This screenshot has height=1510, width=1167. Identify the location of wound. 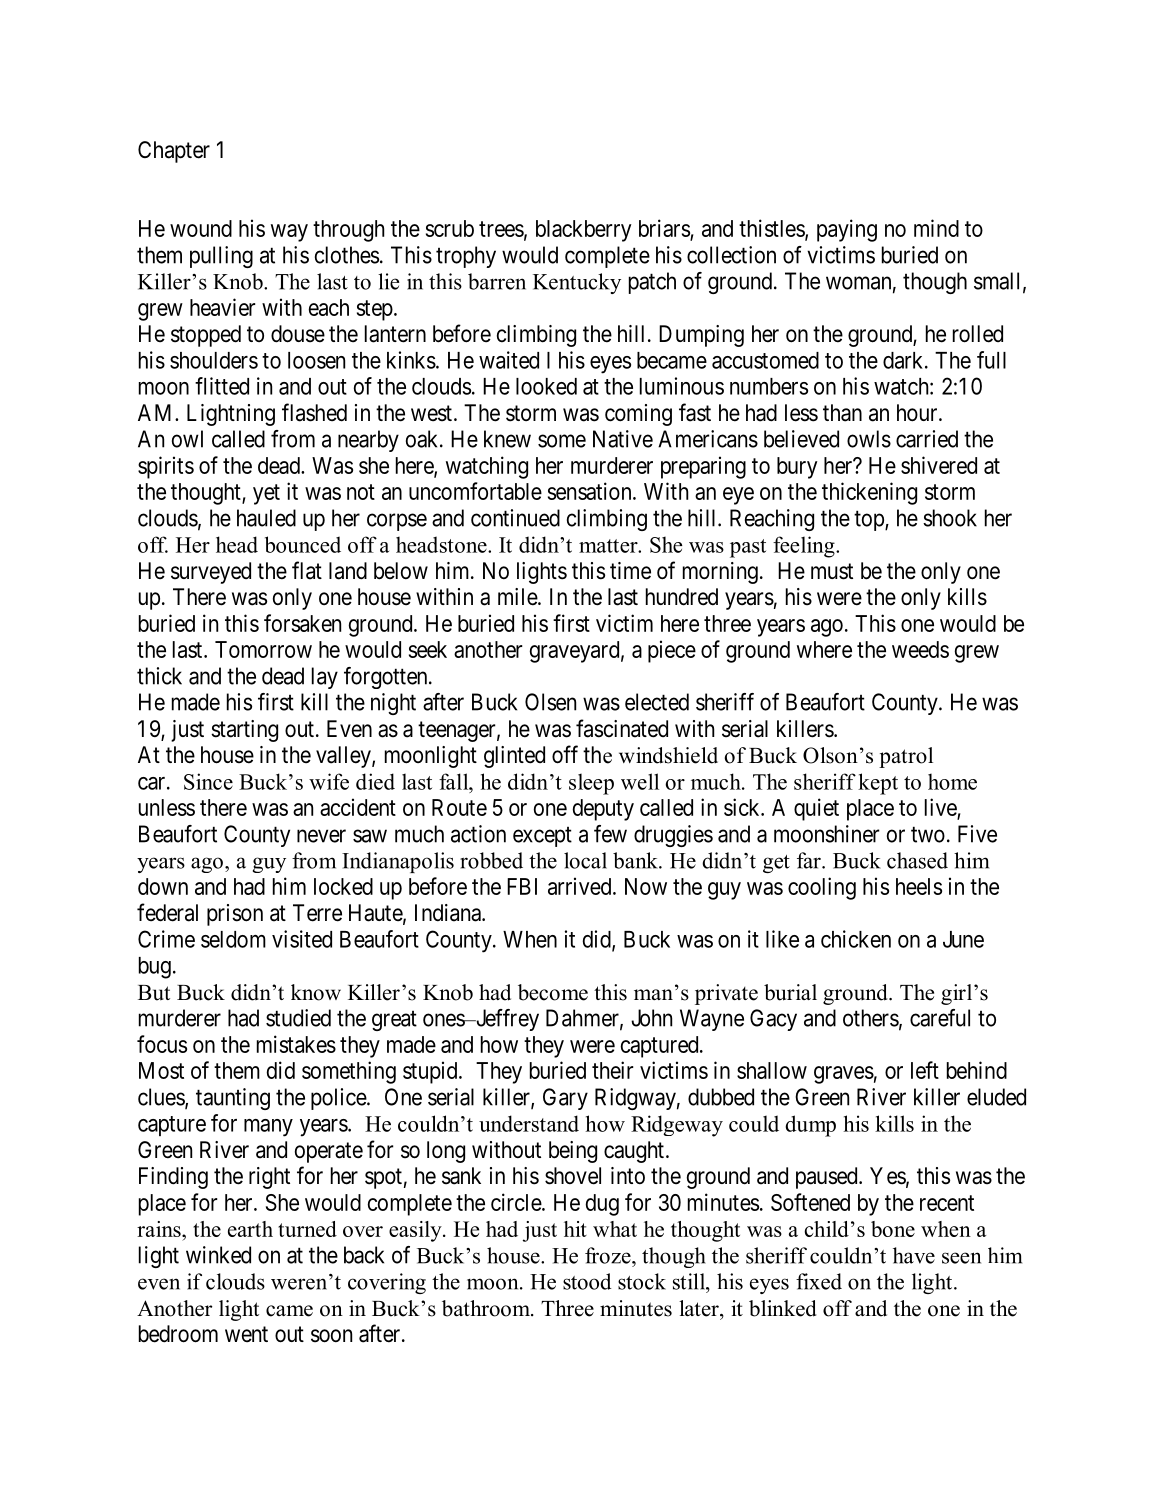
(201, 228).
